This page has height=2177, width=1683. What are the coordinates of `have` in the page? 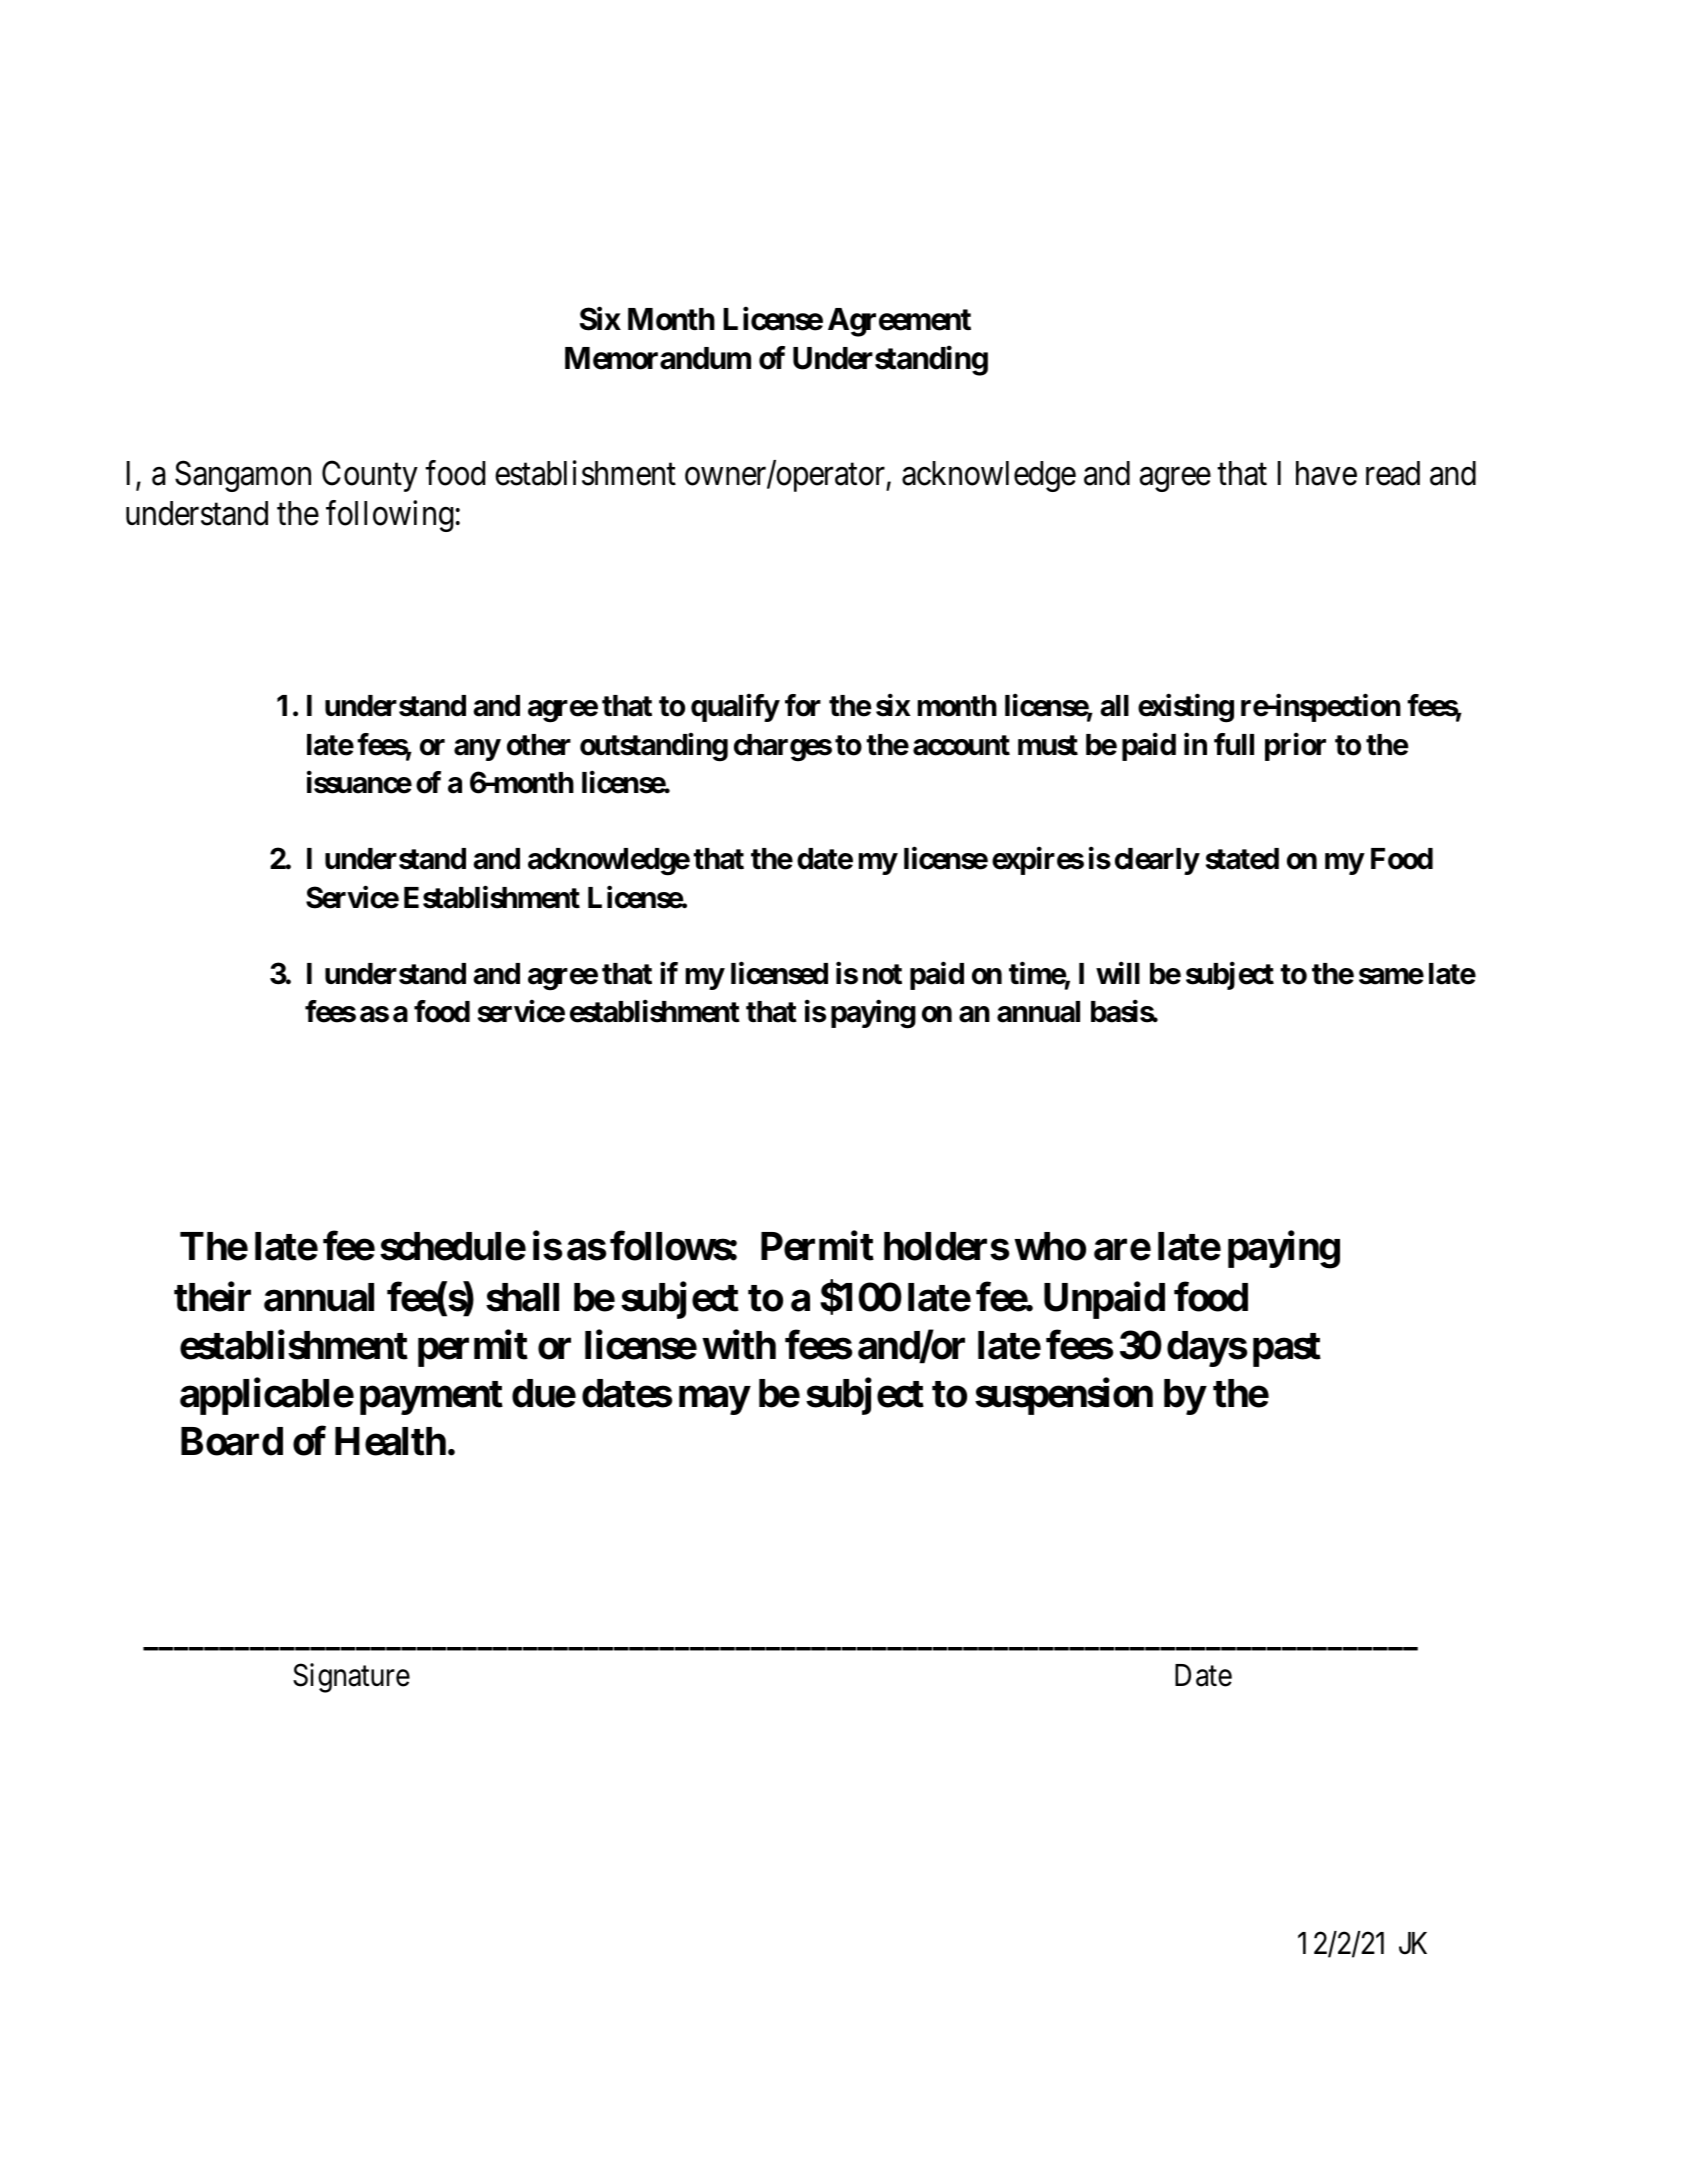 It's located at (1326, 473).
